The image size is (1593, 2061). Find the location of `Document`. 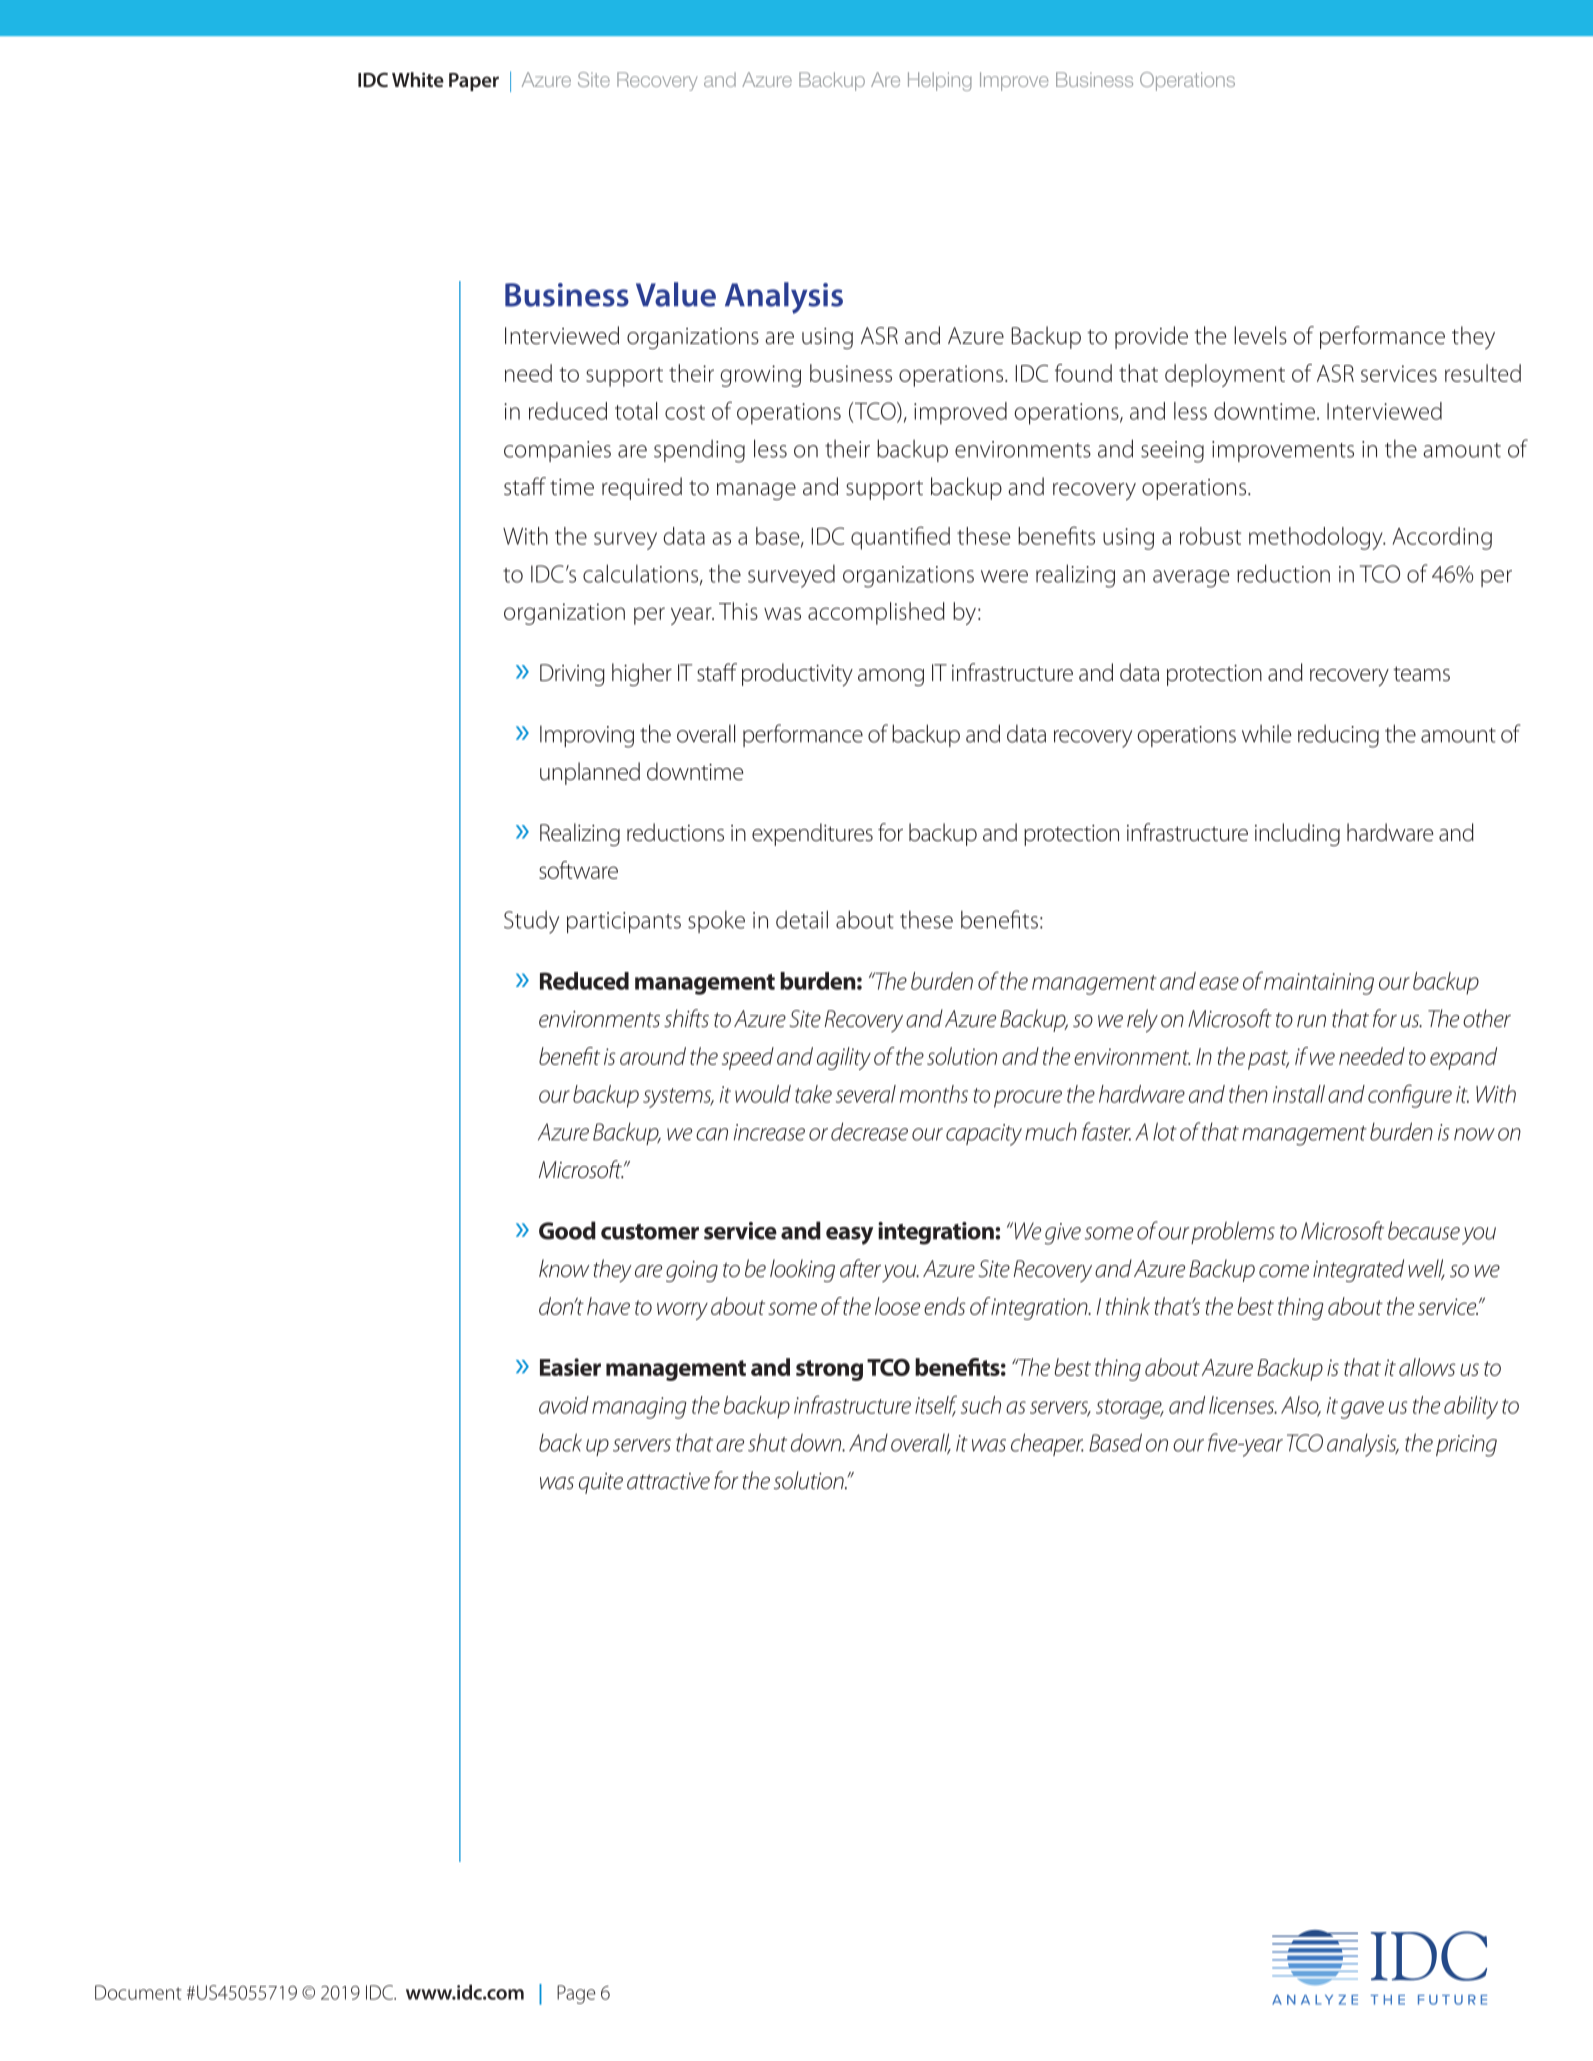

Document is located at coordinates (138, 1992).
